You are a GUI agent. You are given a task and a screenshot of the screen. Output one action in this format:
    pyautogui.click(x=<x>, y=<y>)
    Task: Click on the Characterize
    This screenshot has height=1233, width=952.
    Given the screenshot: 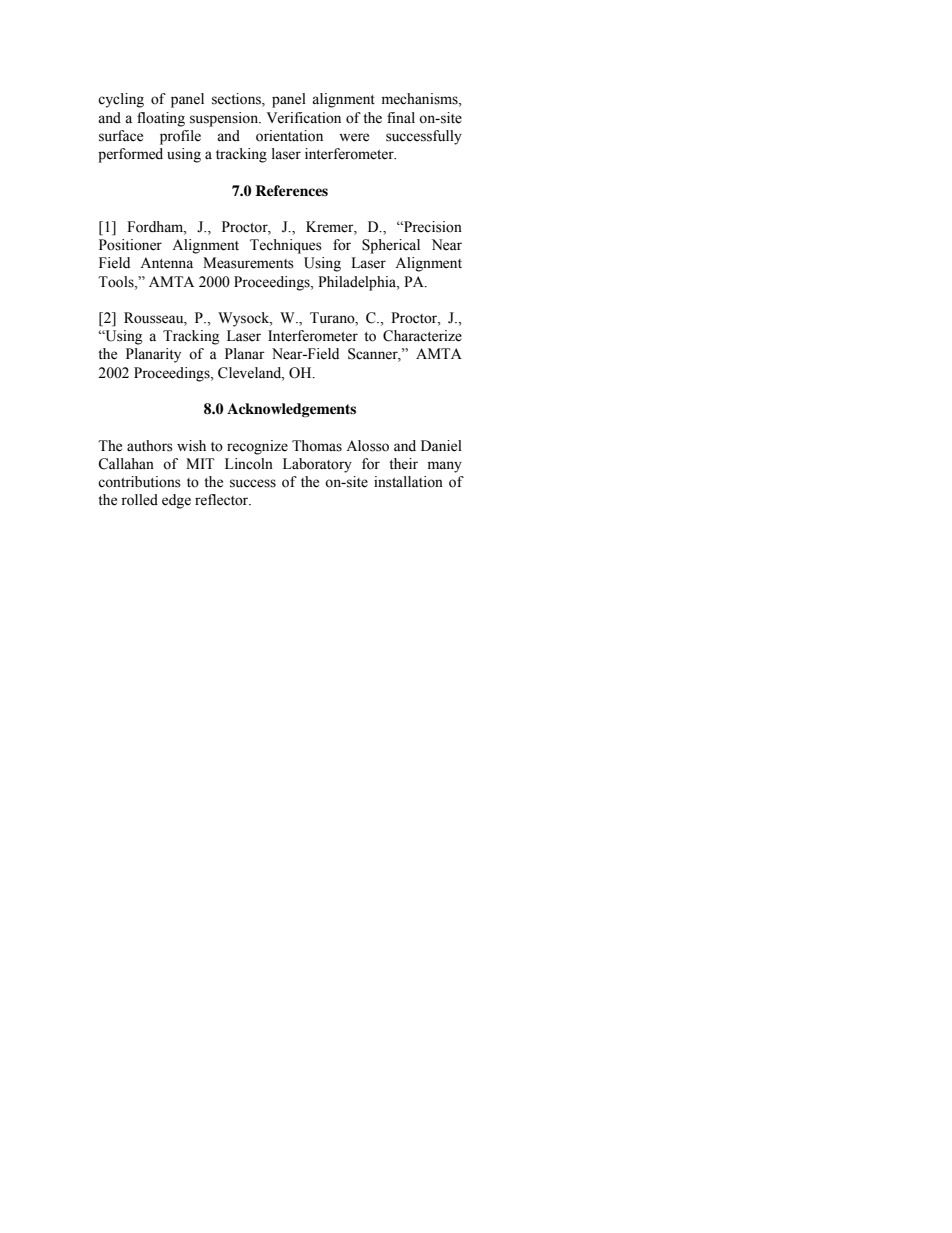 What is the action you would take?
    pyautogui.click(x=422, y=336)
